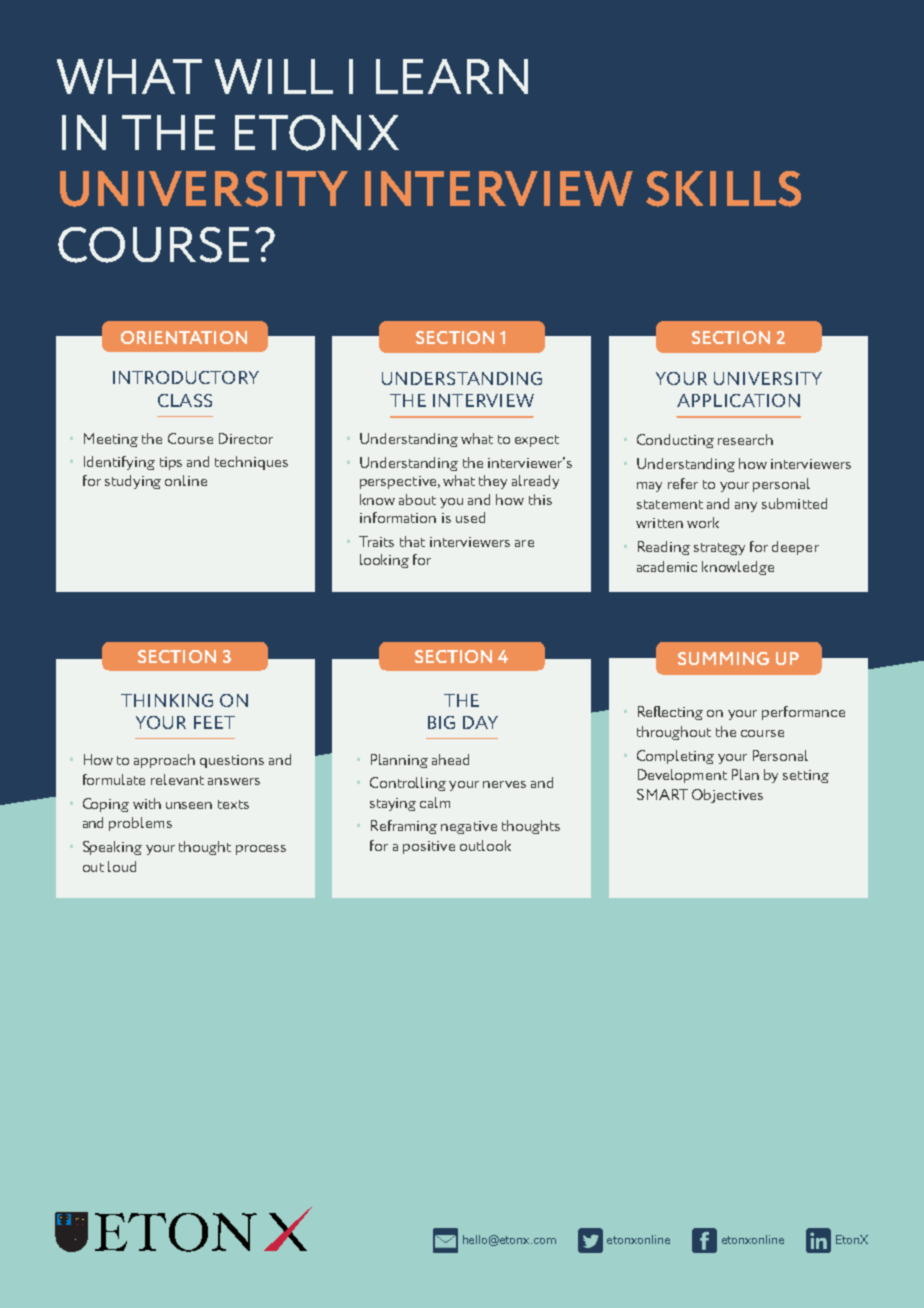 This screenshot has width=924, height=1308. Describe the element at coordinates (683, 483) in the screenshot. I see `refer` at that location.
